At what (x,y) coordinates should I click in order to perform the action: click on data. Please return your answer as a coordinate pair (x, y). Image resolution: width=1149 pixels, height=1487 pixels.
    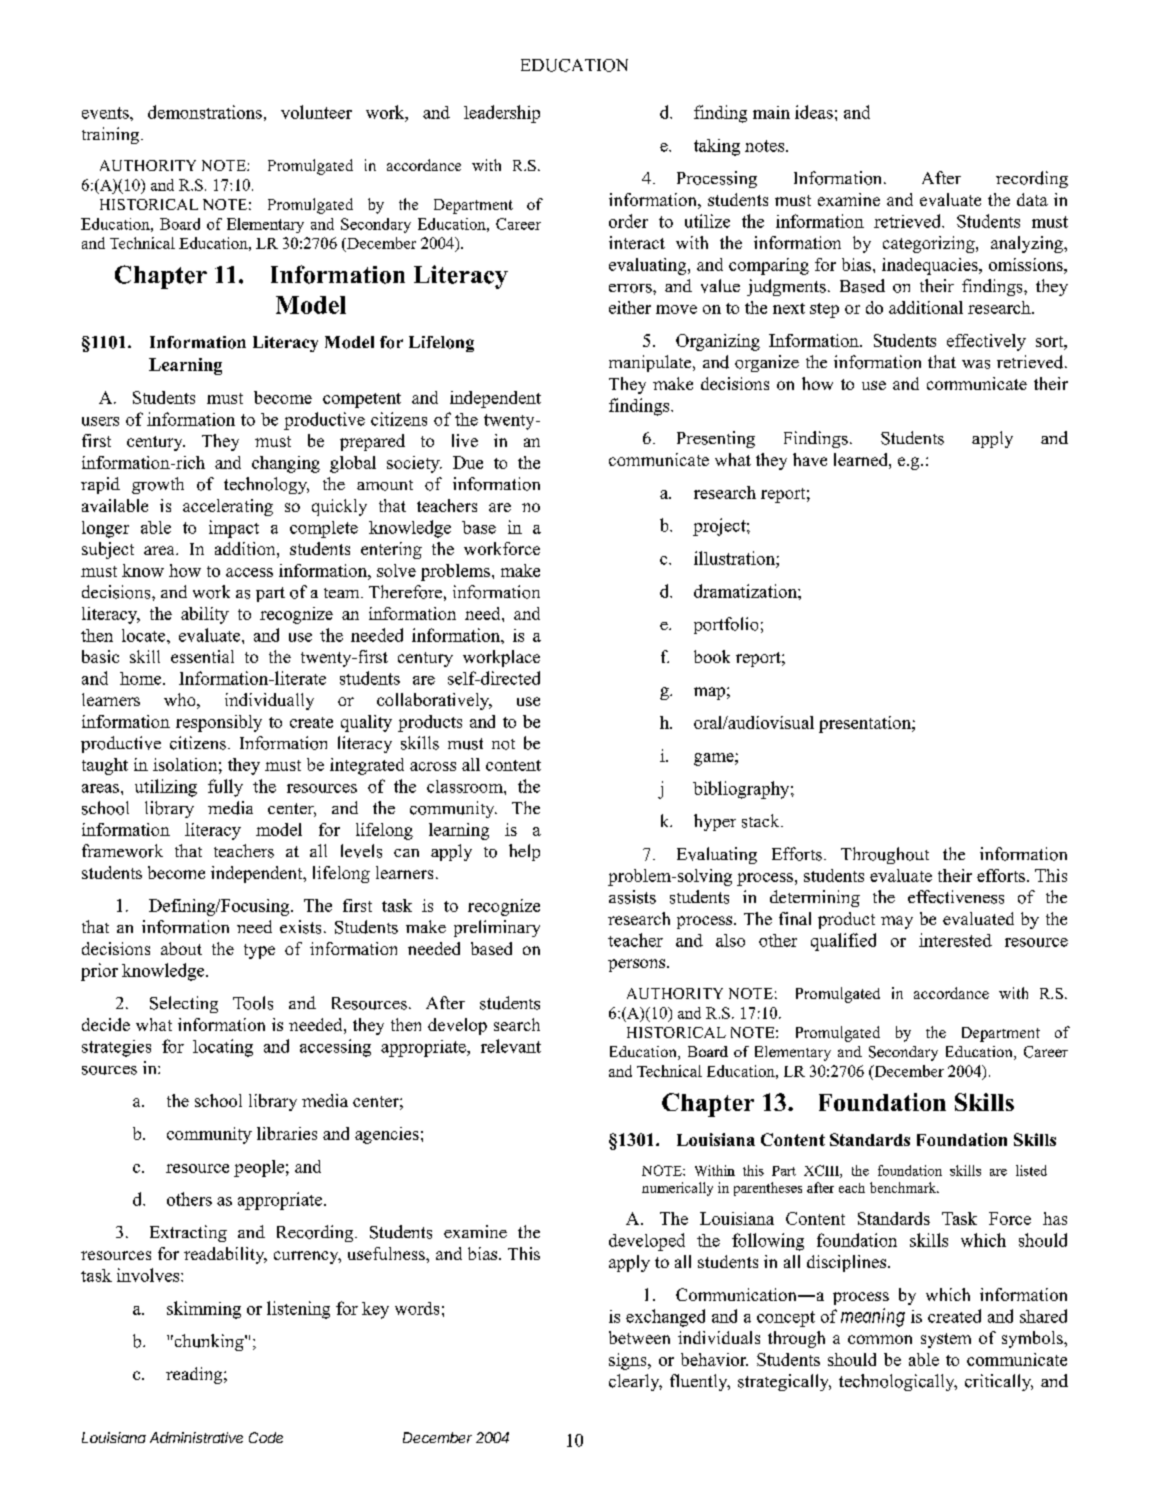
    Looking at the image, I should click on (1032, 199).
